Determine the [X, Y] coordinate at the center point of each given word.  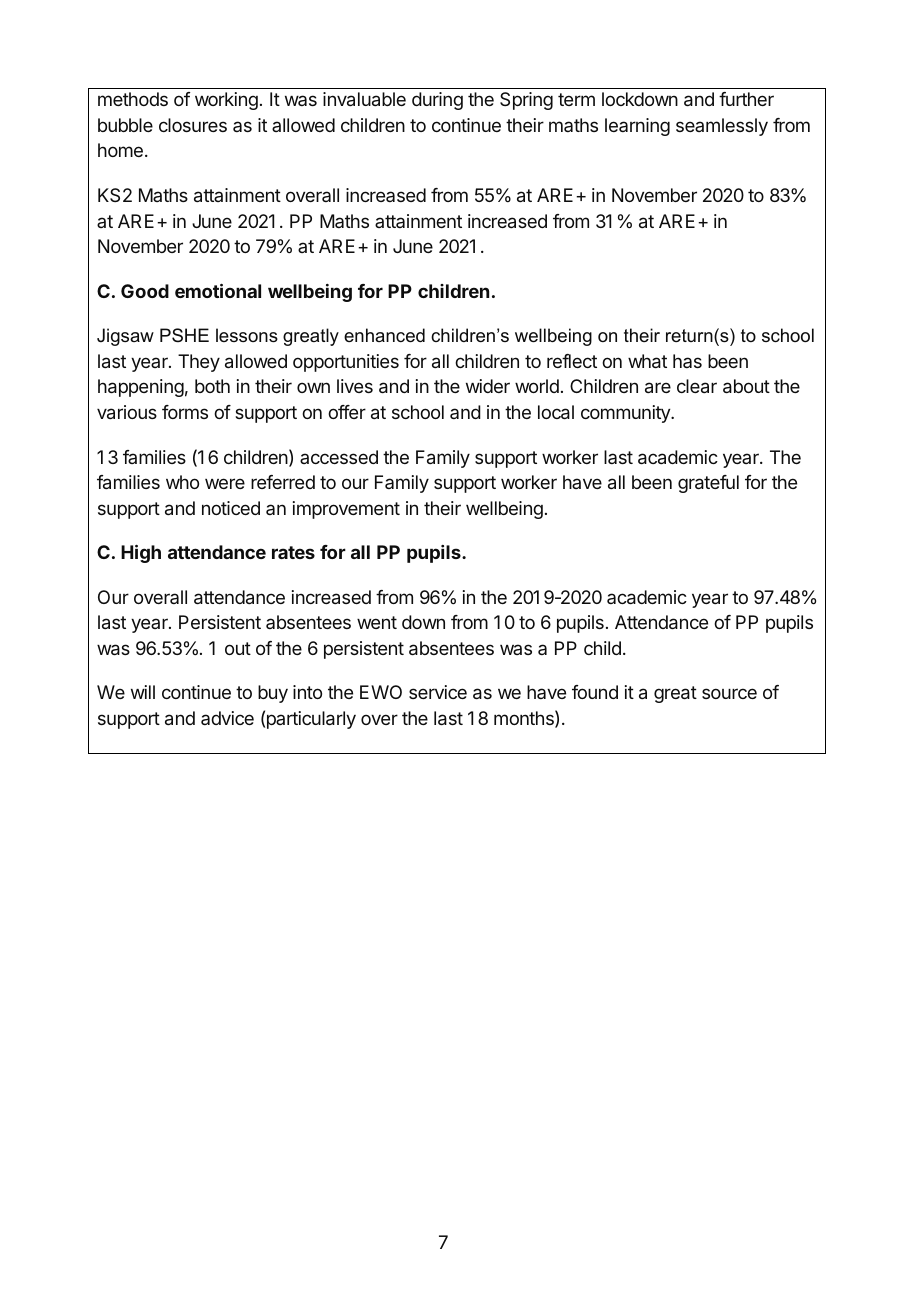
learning [637, 127]
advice [227, 718]
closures [193, 125]
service [438, 692]
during [437, 101]
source [729, 693]
